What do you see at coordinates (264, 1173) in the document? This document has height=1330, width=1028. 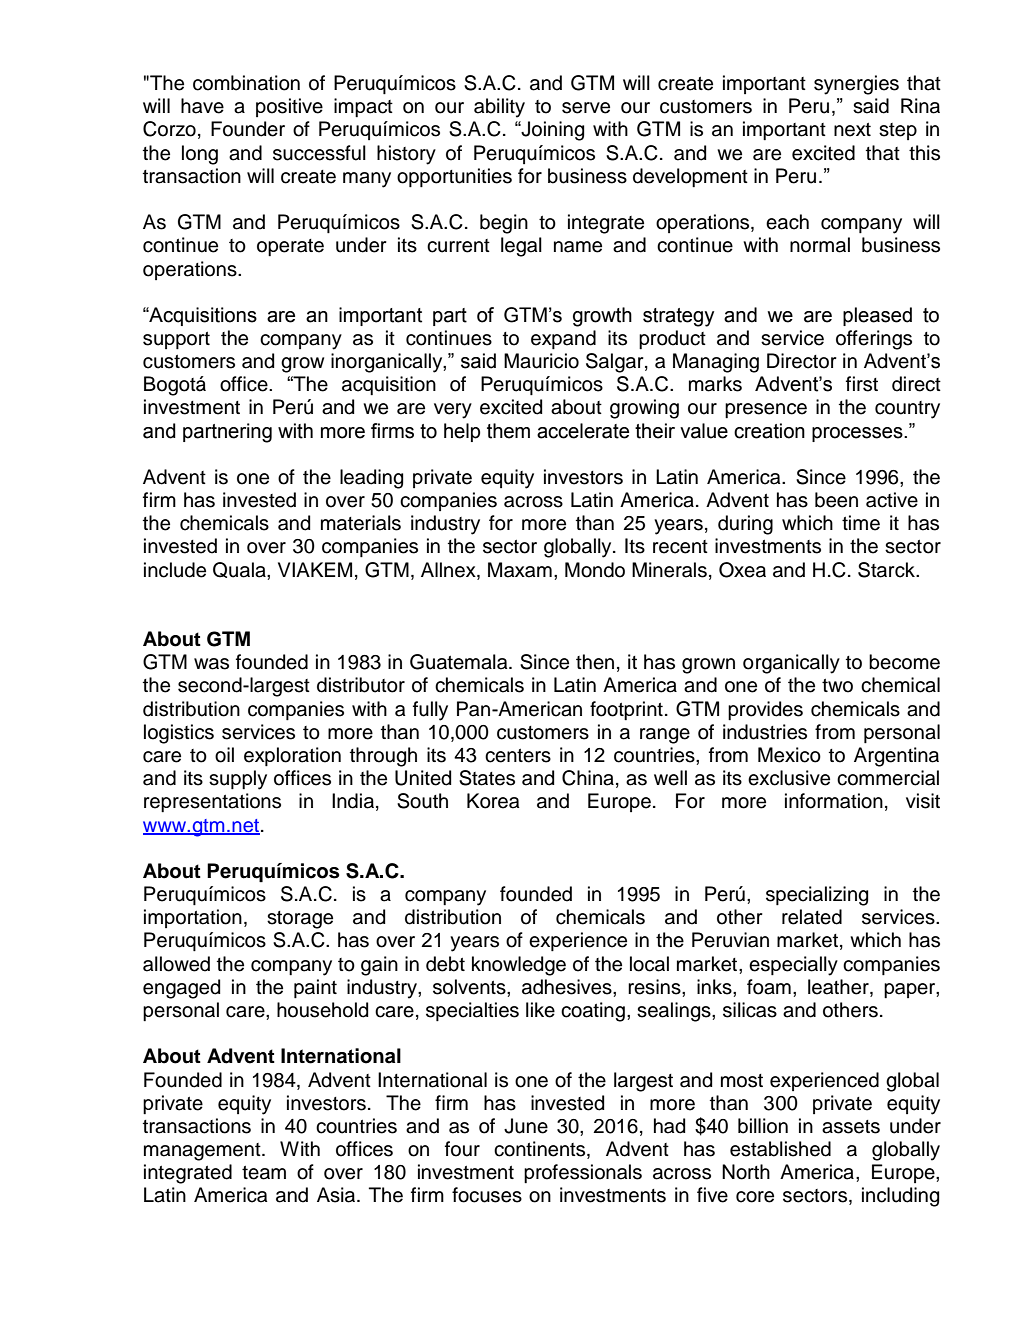 I see `team` at bounding box center [264, 1173].
